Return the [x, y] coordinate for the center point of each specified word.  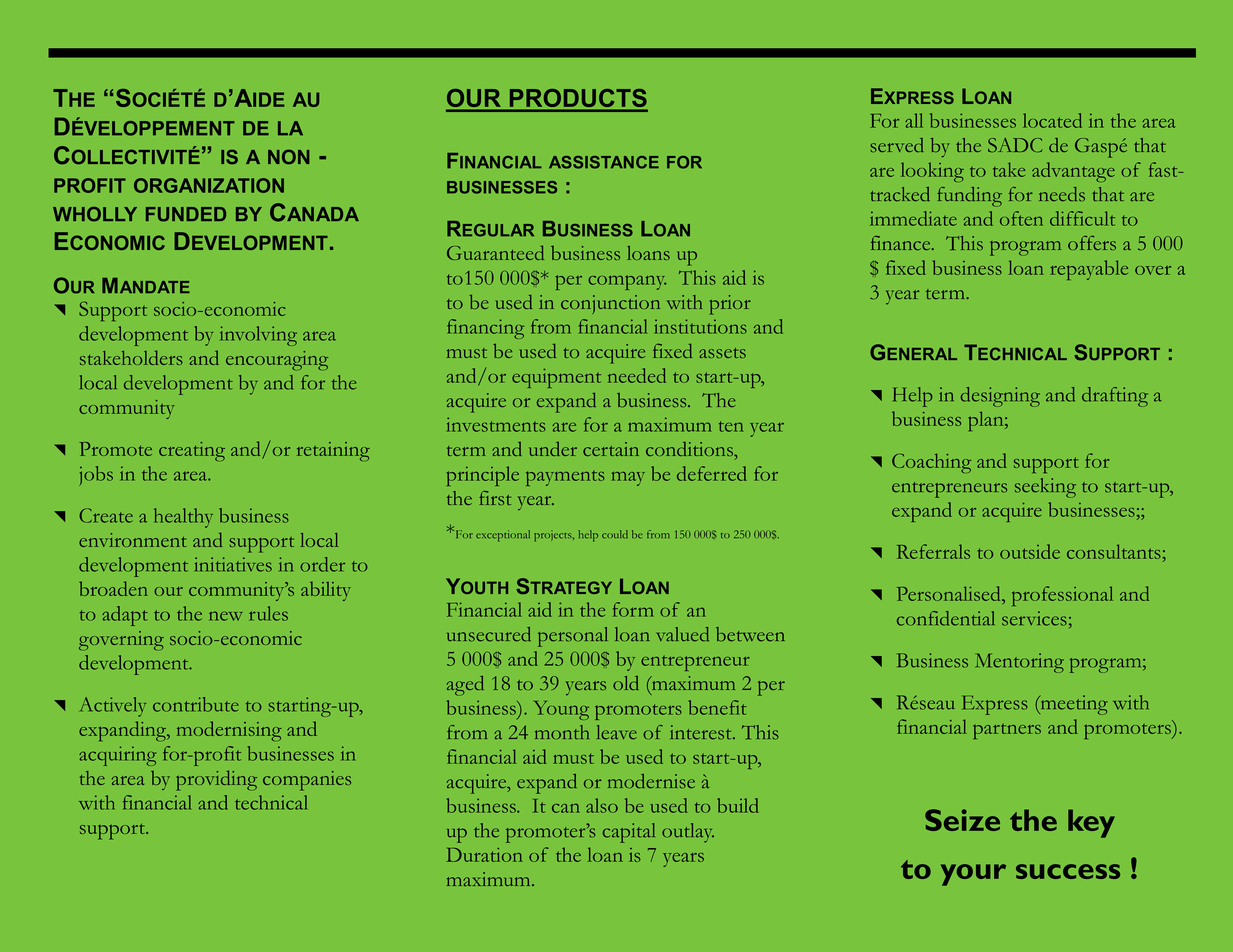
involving [258, 336]
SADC [1015, 145]
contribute [196, 704]
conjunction [610, 304]
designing [1000, 397]
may [628, 479]
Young [561, 710]
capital [629, 833]
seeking [1045, 488]
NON [288, 156]
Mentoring [1019, 663]
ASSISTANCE [604, 162]
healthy [183, 518]
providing [216, 780]
